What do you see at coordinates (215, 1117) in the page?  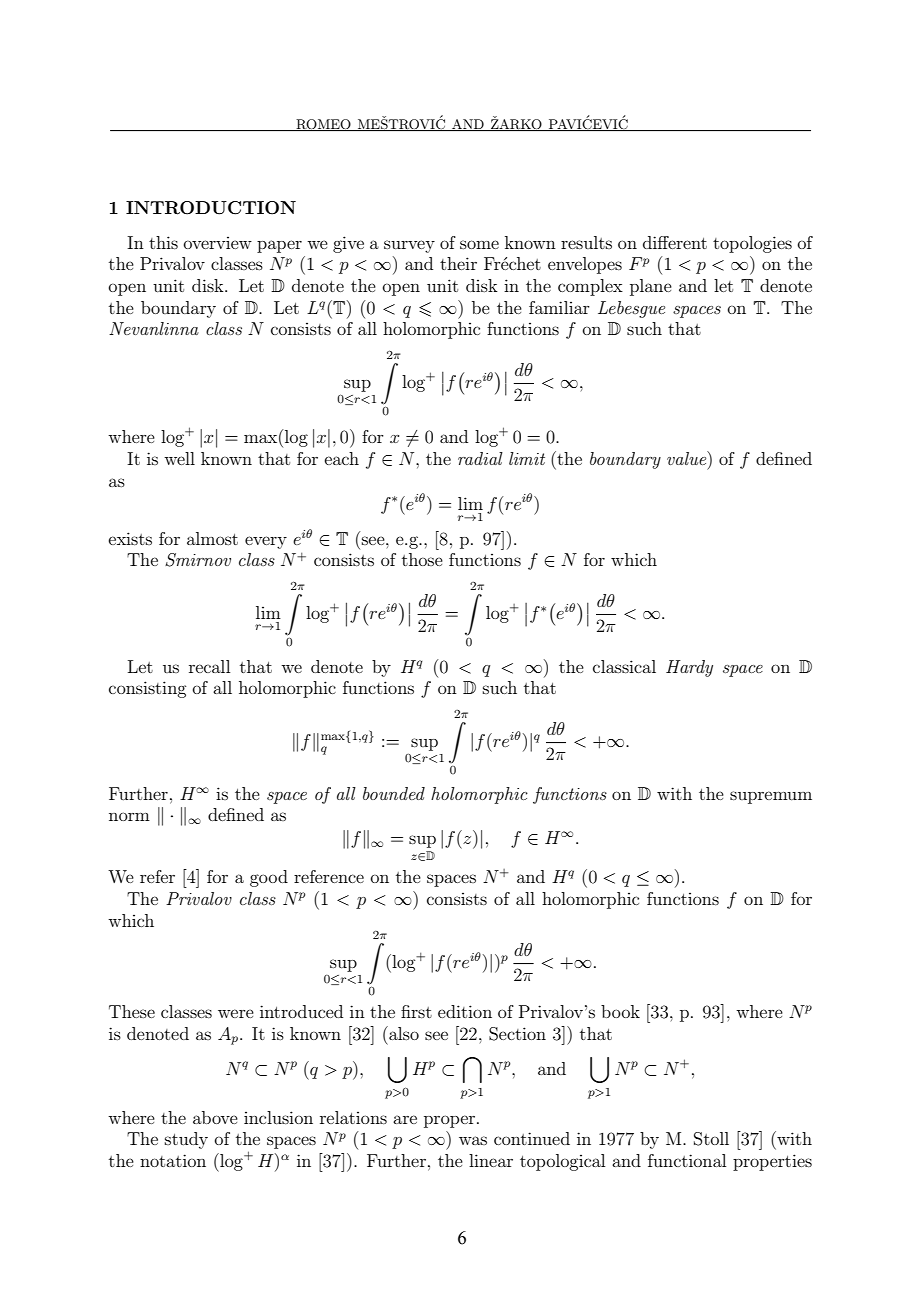 I see `above` at bounding box center [215, 1117].
